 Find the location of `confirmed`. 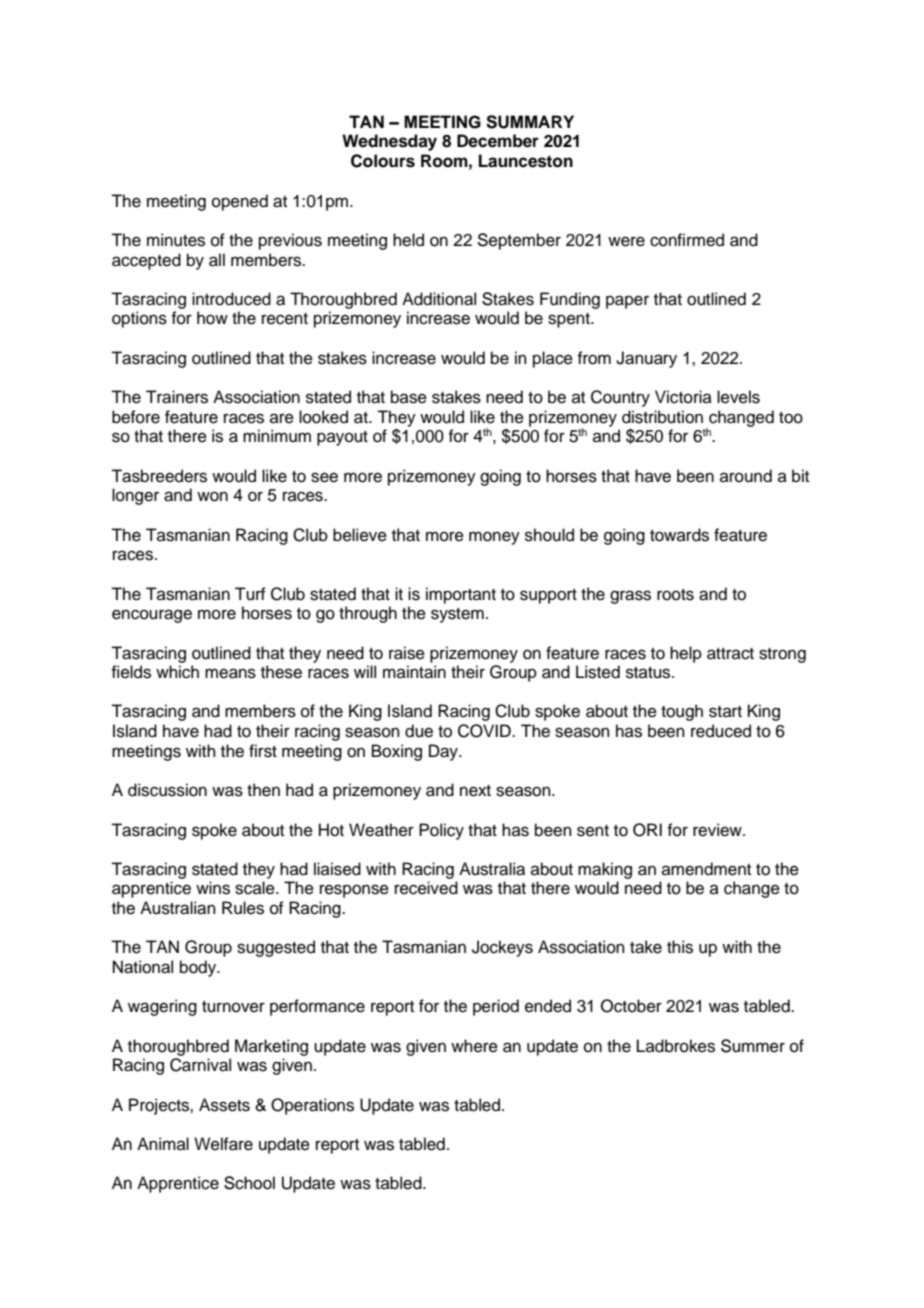

confirmed is located at coordinates (687, 240).
